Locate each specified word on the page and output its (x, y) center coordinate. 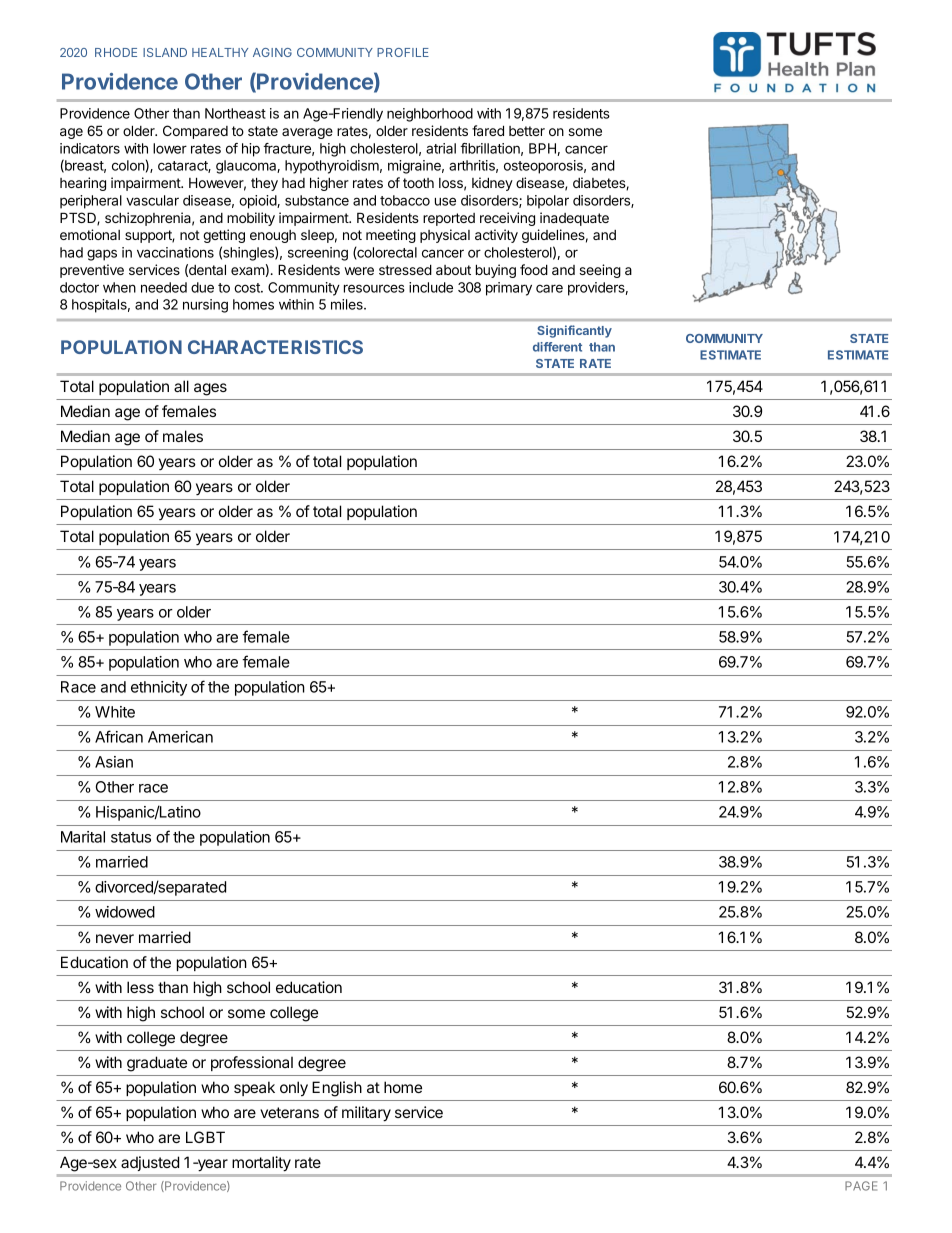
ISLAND (165, 52)
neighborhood (430, 115)
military (366, 1114)
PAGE (861, 1186)
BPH (542, 148)
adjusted (150, 1163)
